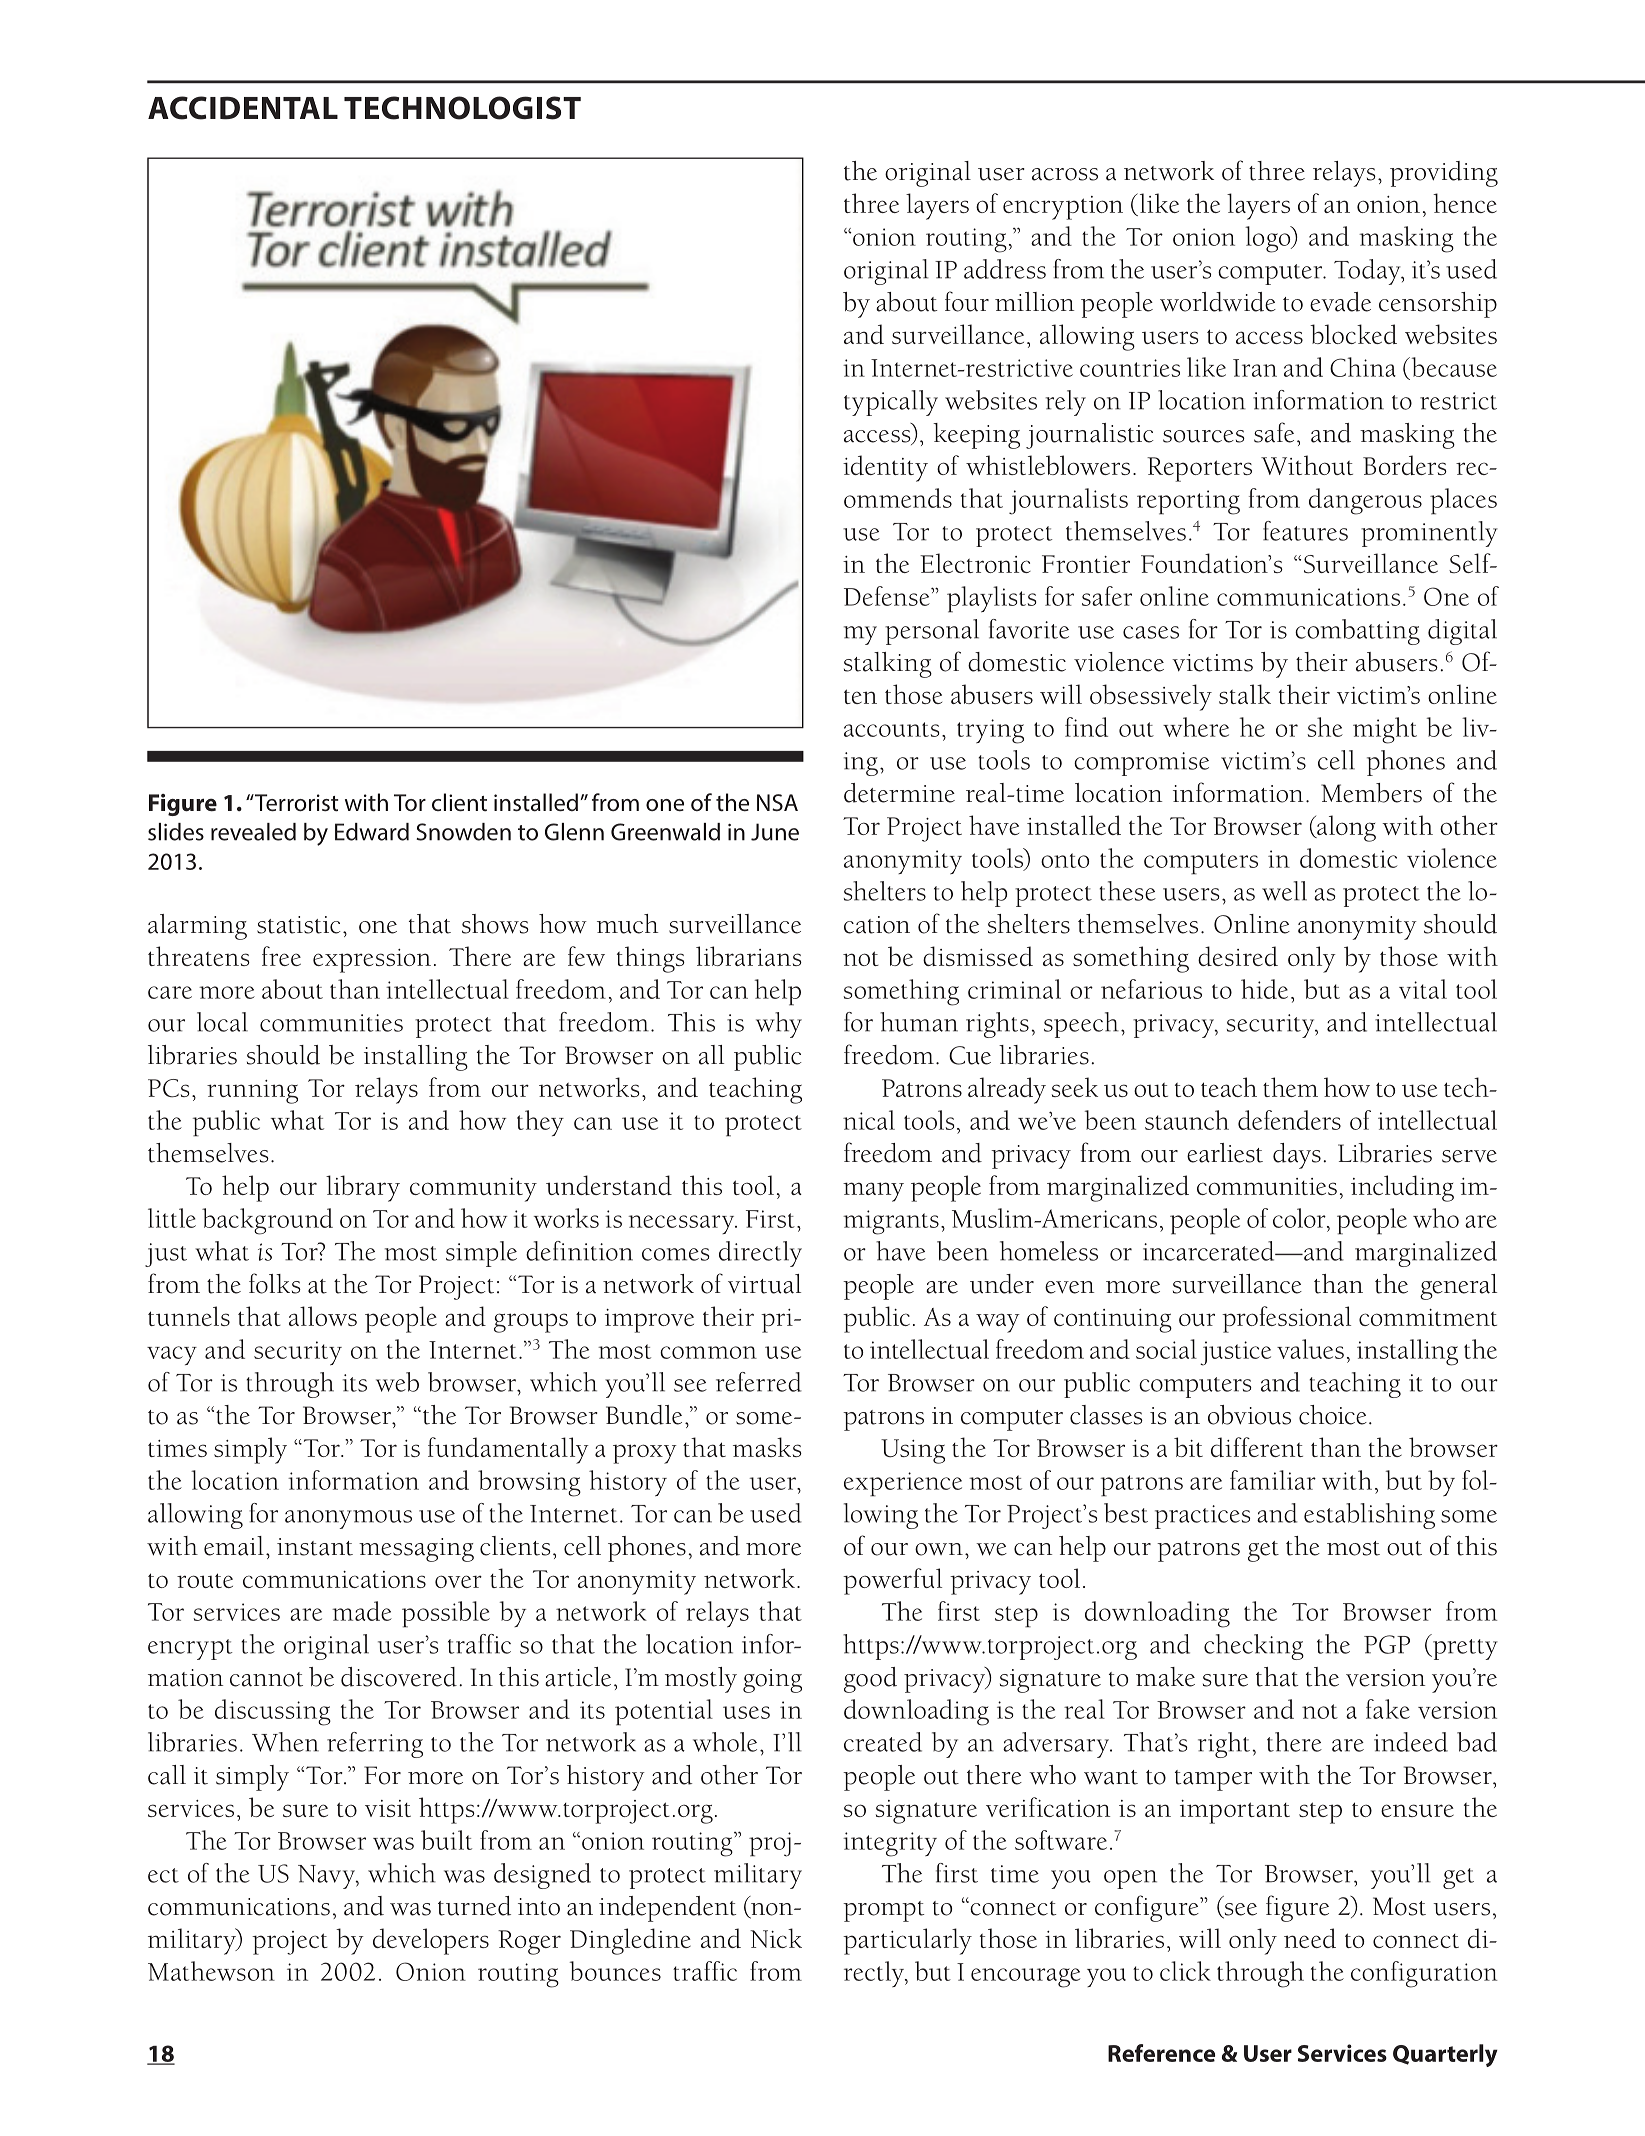 The width and height of the screenshot is (1645, 2136). I want to click on defenders, so click(1289, 1120).
